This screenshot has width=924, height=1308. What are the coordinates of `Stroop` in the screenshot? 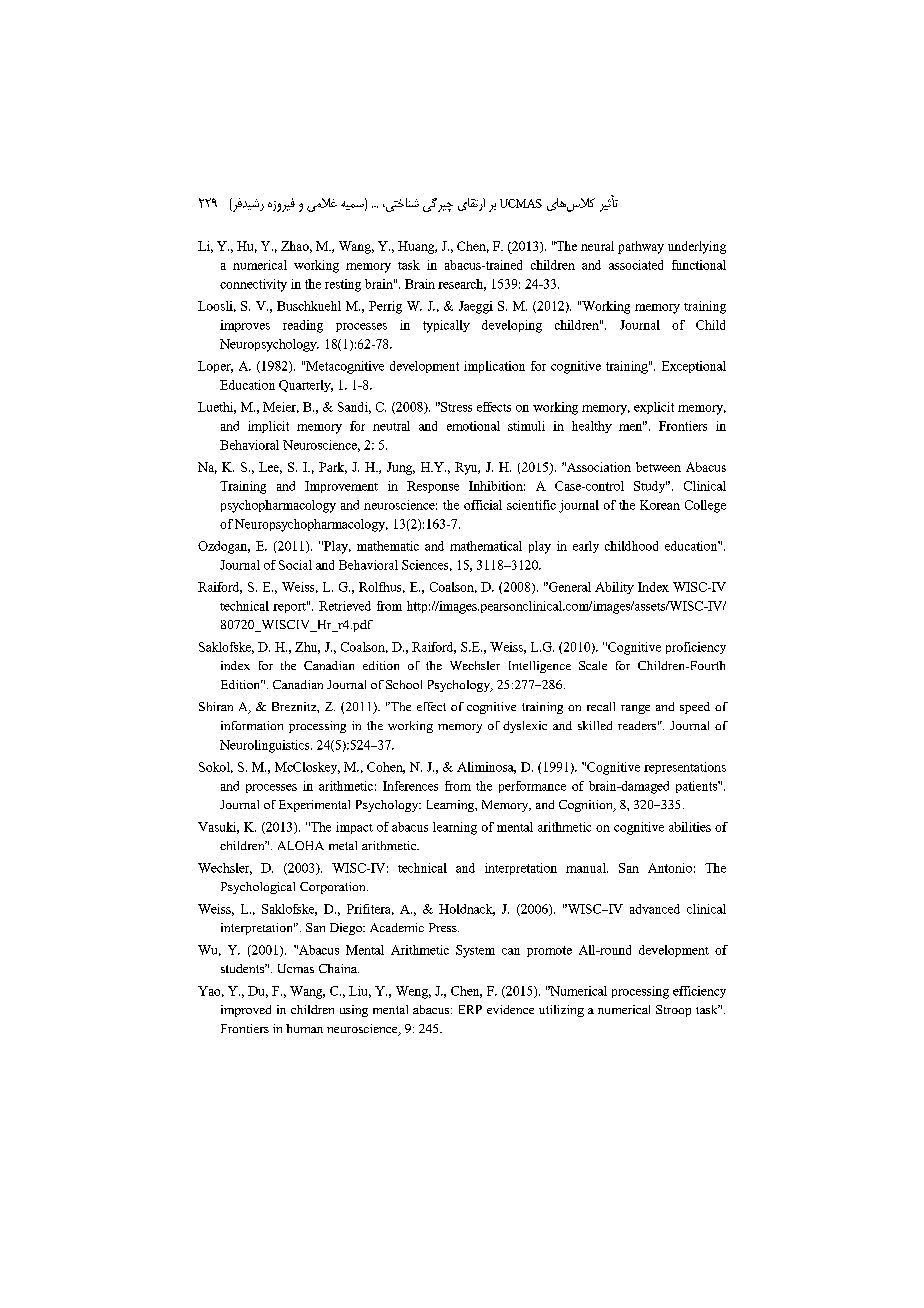 It's located at (673, 1011).
